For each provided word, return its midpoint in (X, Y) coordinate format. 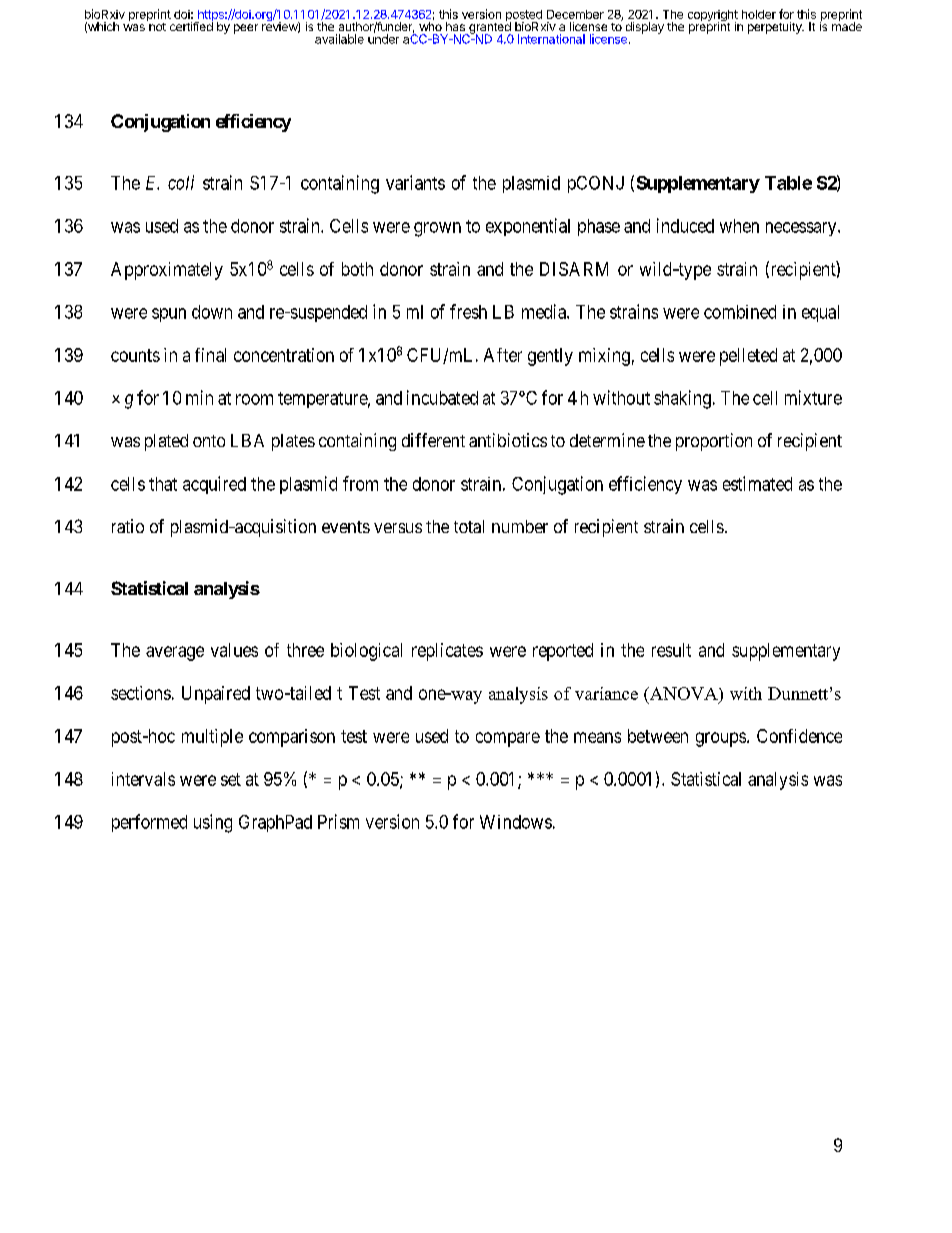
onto (209, 441)
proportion (714, 442)
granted (490, 28)
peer (246, 29)
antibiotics (508, 440)
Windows (516, 822)
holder (759, 14)
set (231, 779)
